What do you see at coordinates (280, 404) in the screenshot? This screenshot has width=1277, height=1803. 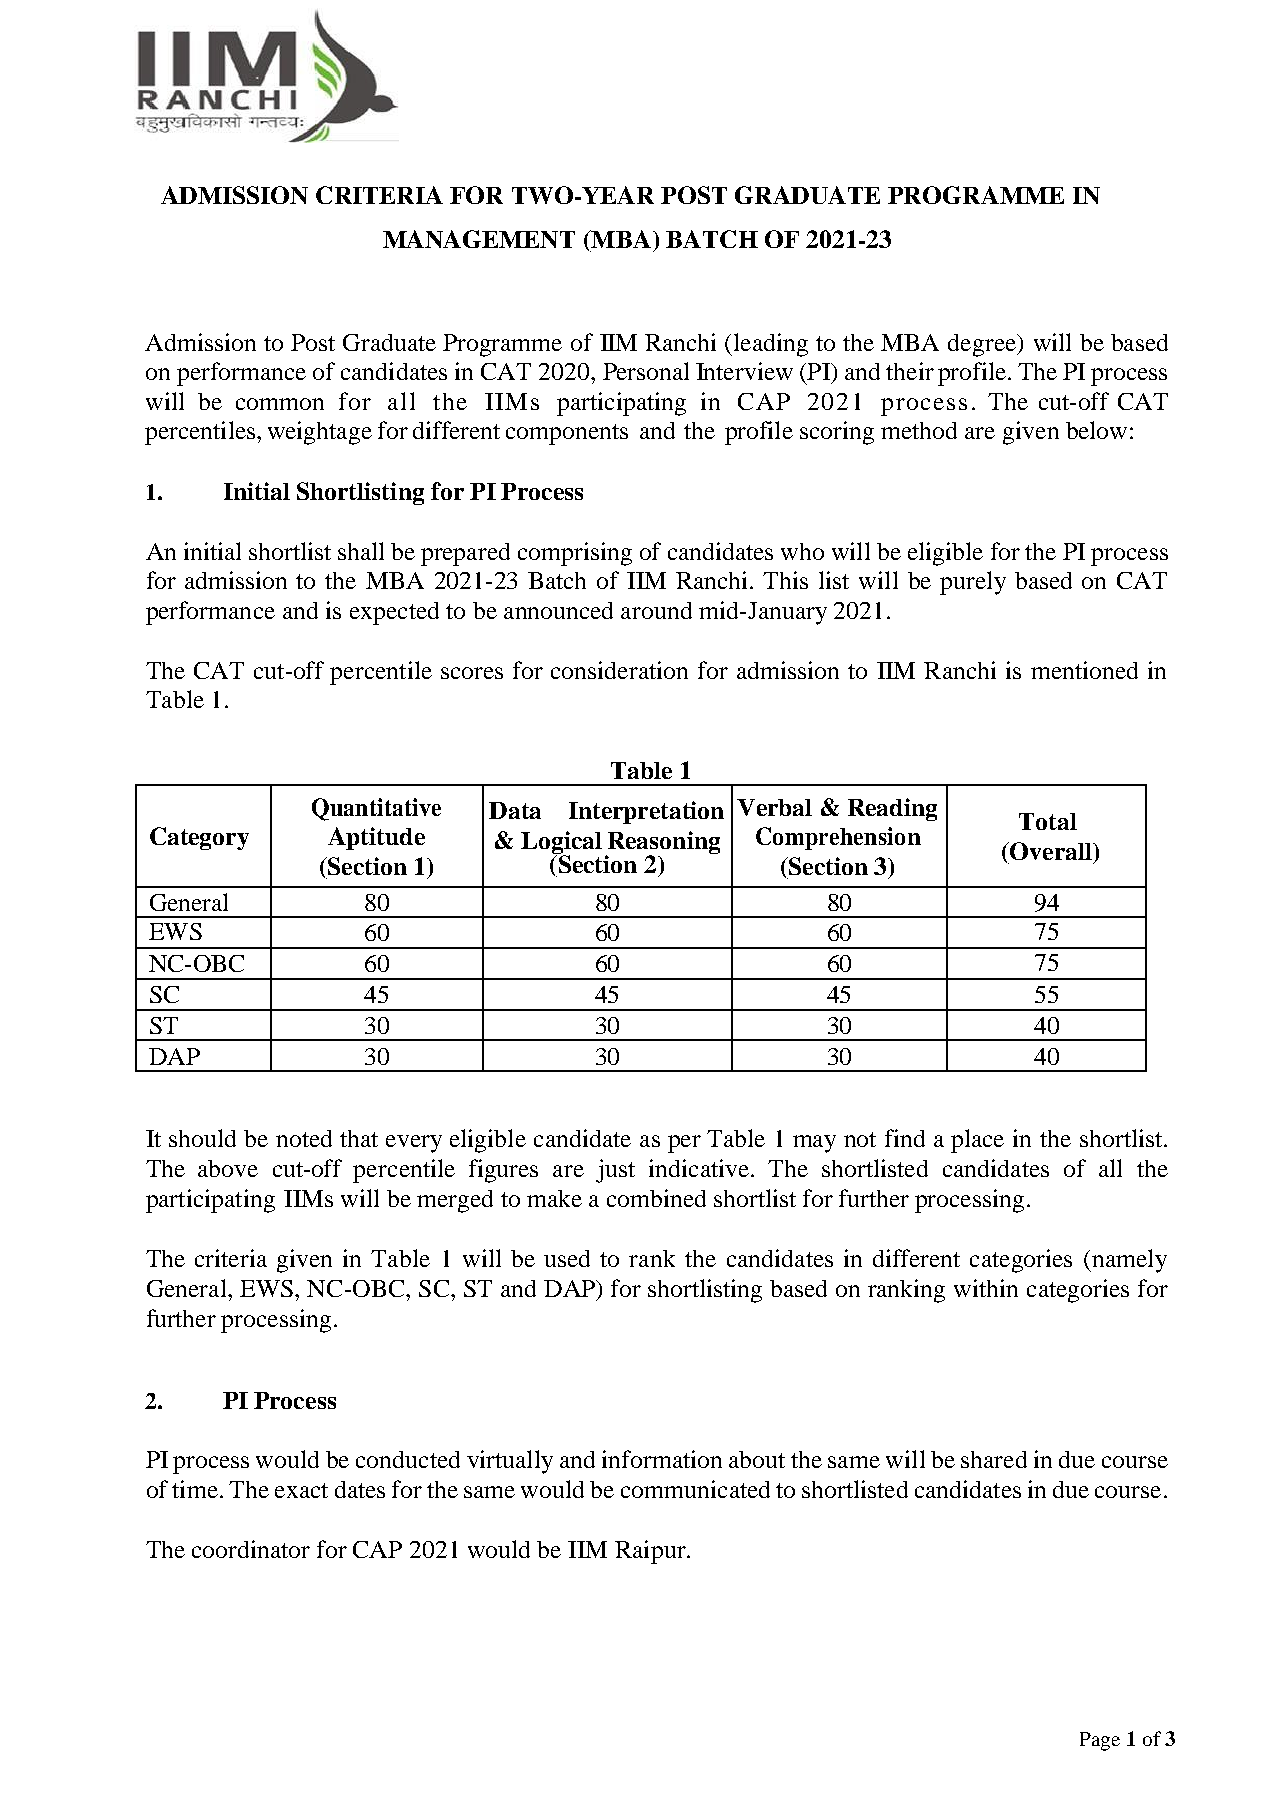 I see `common` at bounding box center [280, 404].
